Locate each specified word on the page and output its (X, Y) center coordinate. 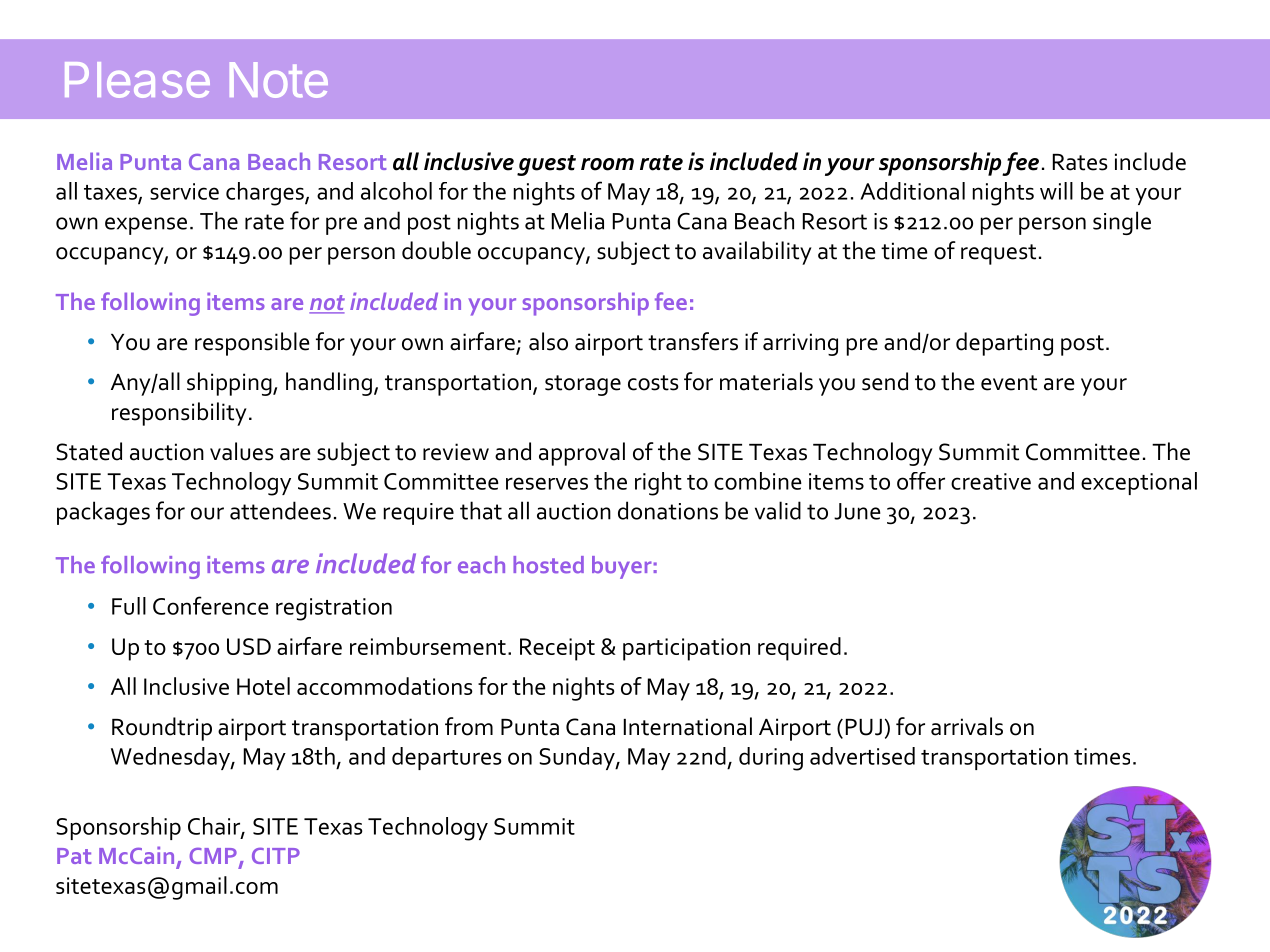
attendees (280, 510)
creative (991, 481)
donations (668, 510)
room (607, 164)
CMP (213, 856)
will (1056, 191)
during (771, 759)
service (184, 191)
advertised (862, 756)
